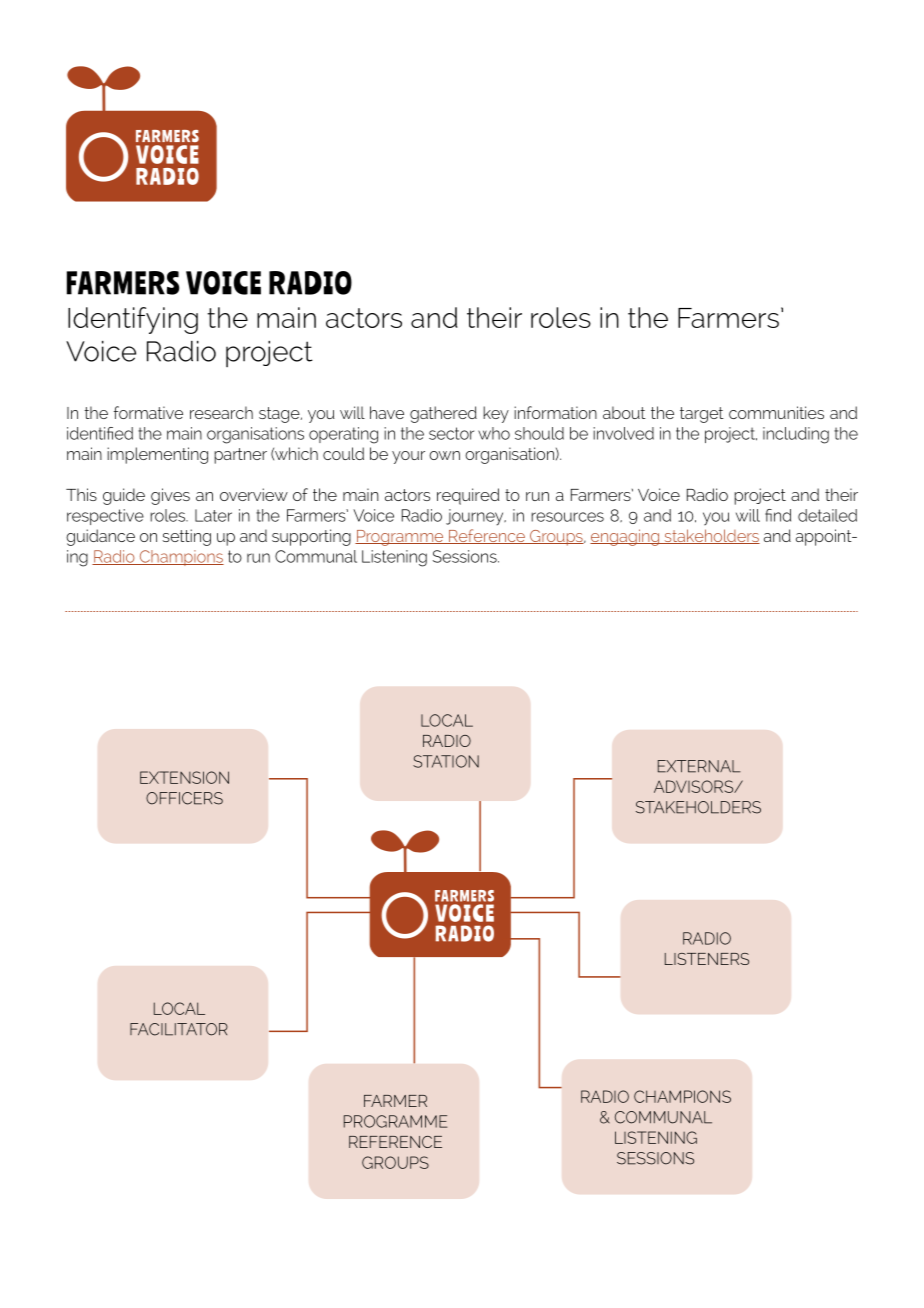 This image has height=1308, width=924. What do you see at coordinates (443, 414) in the image?
I see `gathered` at bounding box center [443, 414].
